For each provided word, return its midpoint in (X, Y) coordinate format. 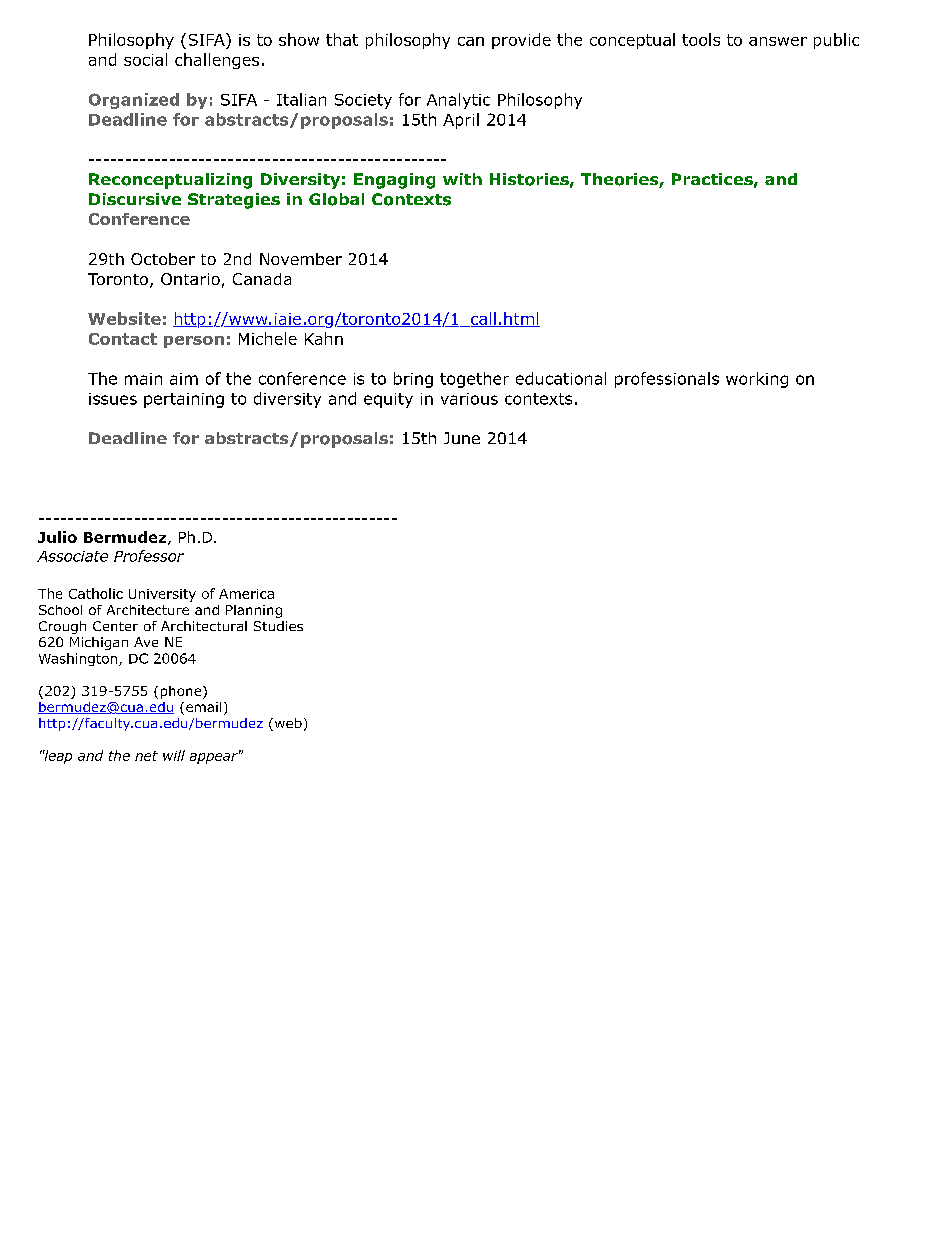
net (146, 756)
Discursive (135, 199)
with (462, 179)
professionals (667, 380)
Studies (278, 626)
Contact (123, 339)
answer (778, 41)
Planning (254, 611)
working (757, 380)
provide (521, 41)
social (145, 59)
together (474, 380)
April (461, 121)
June (462, 438)
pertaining (184, 400)
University (162, 595)
